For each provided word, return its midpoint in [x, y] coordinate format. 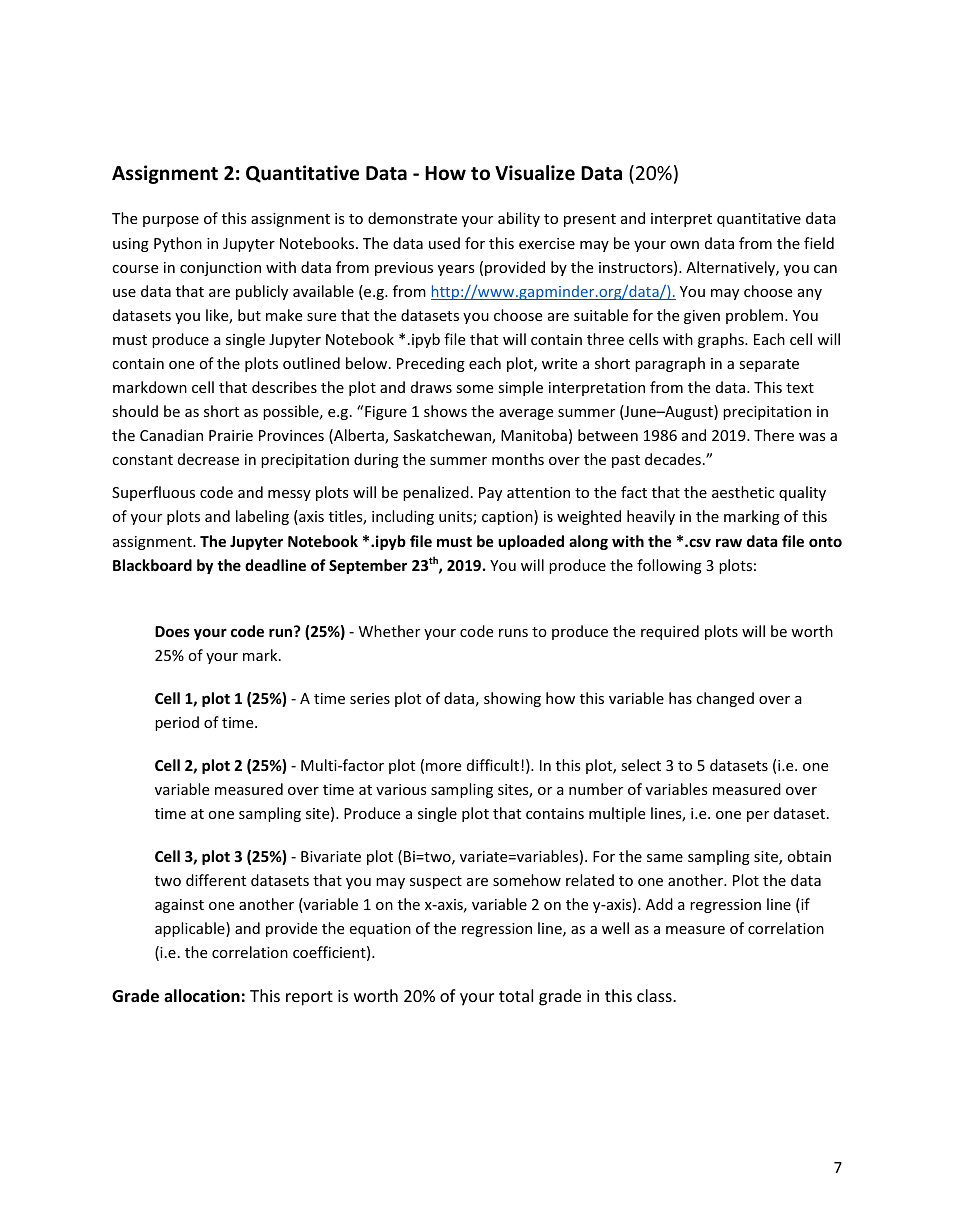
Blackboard [152, 565]
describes [284, 387]
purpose [171, 221]
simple [520, 388]
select [641, 765]
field [819, 243]
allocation [202, 996]
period [177, 723]
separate [769, 365]
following [669, 566]
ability [519, 219]
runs [513, 633]
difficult [494, 765]
